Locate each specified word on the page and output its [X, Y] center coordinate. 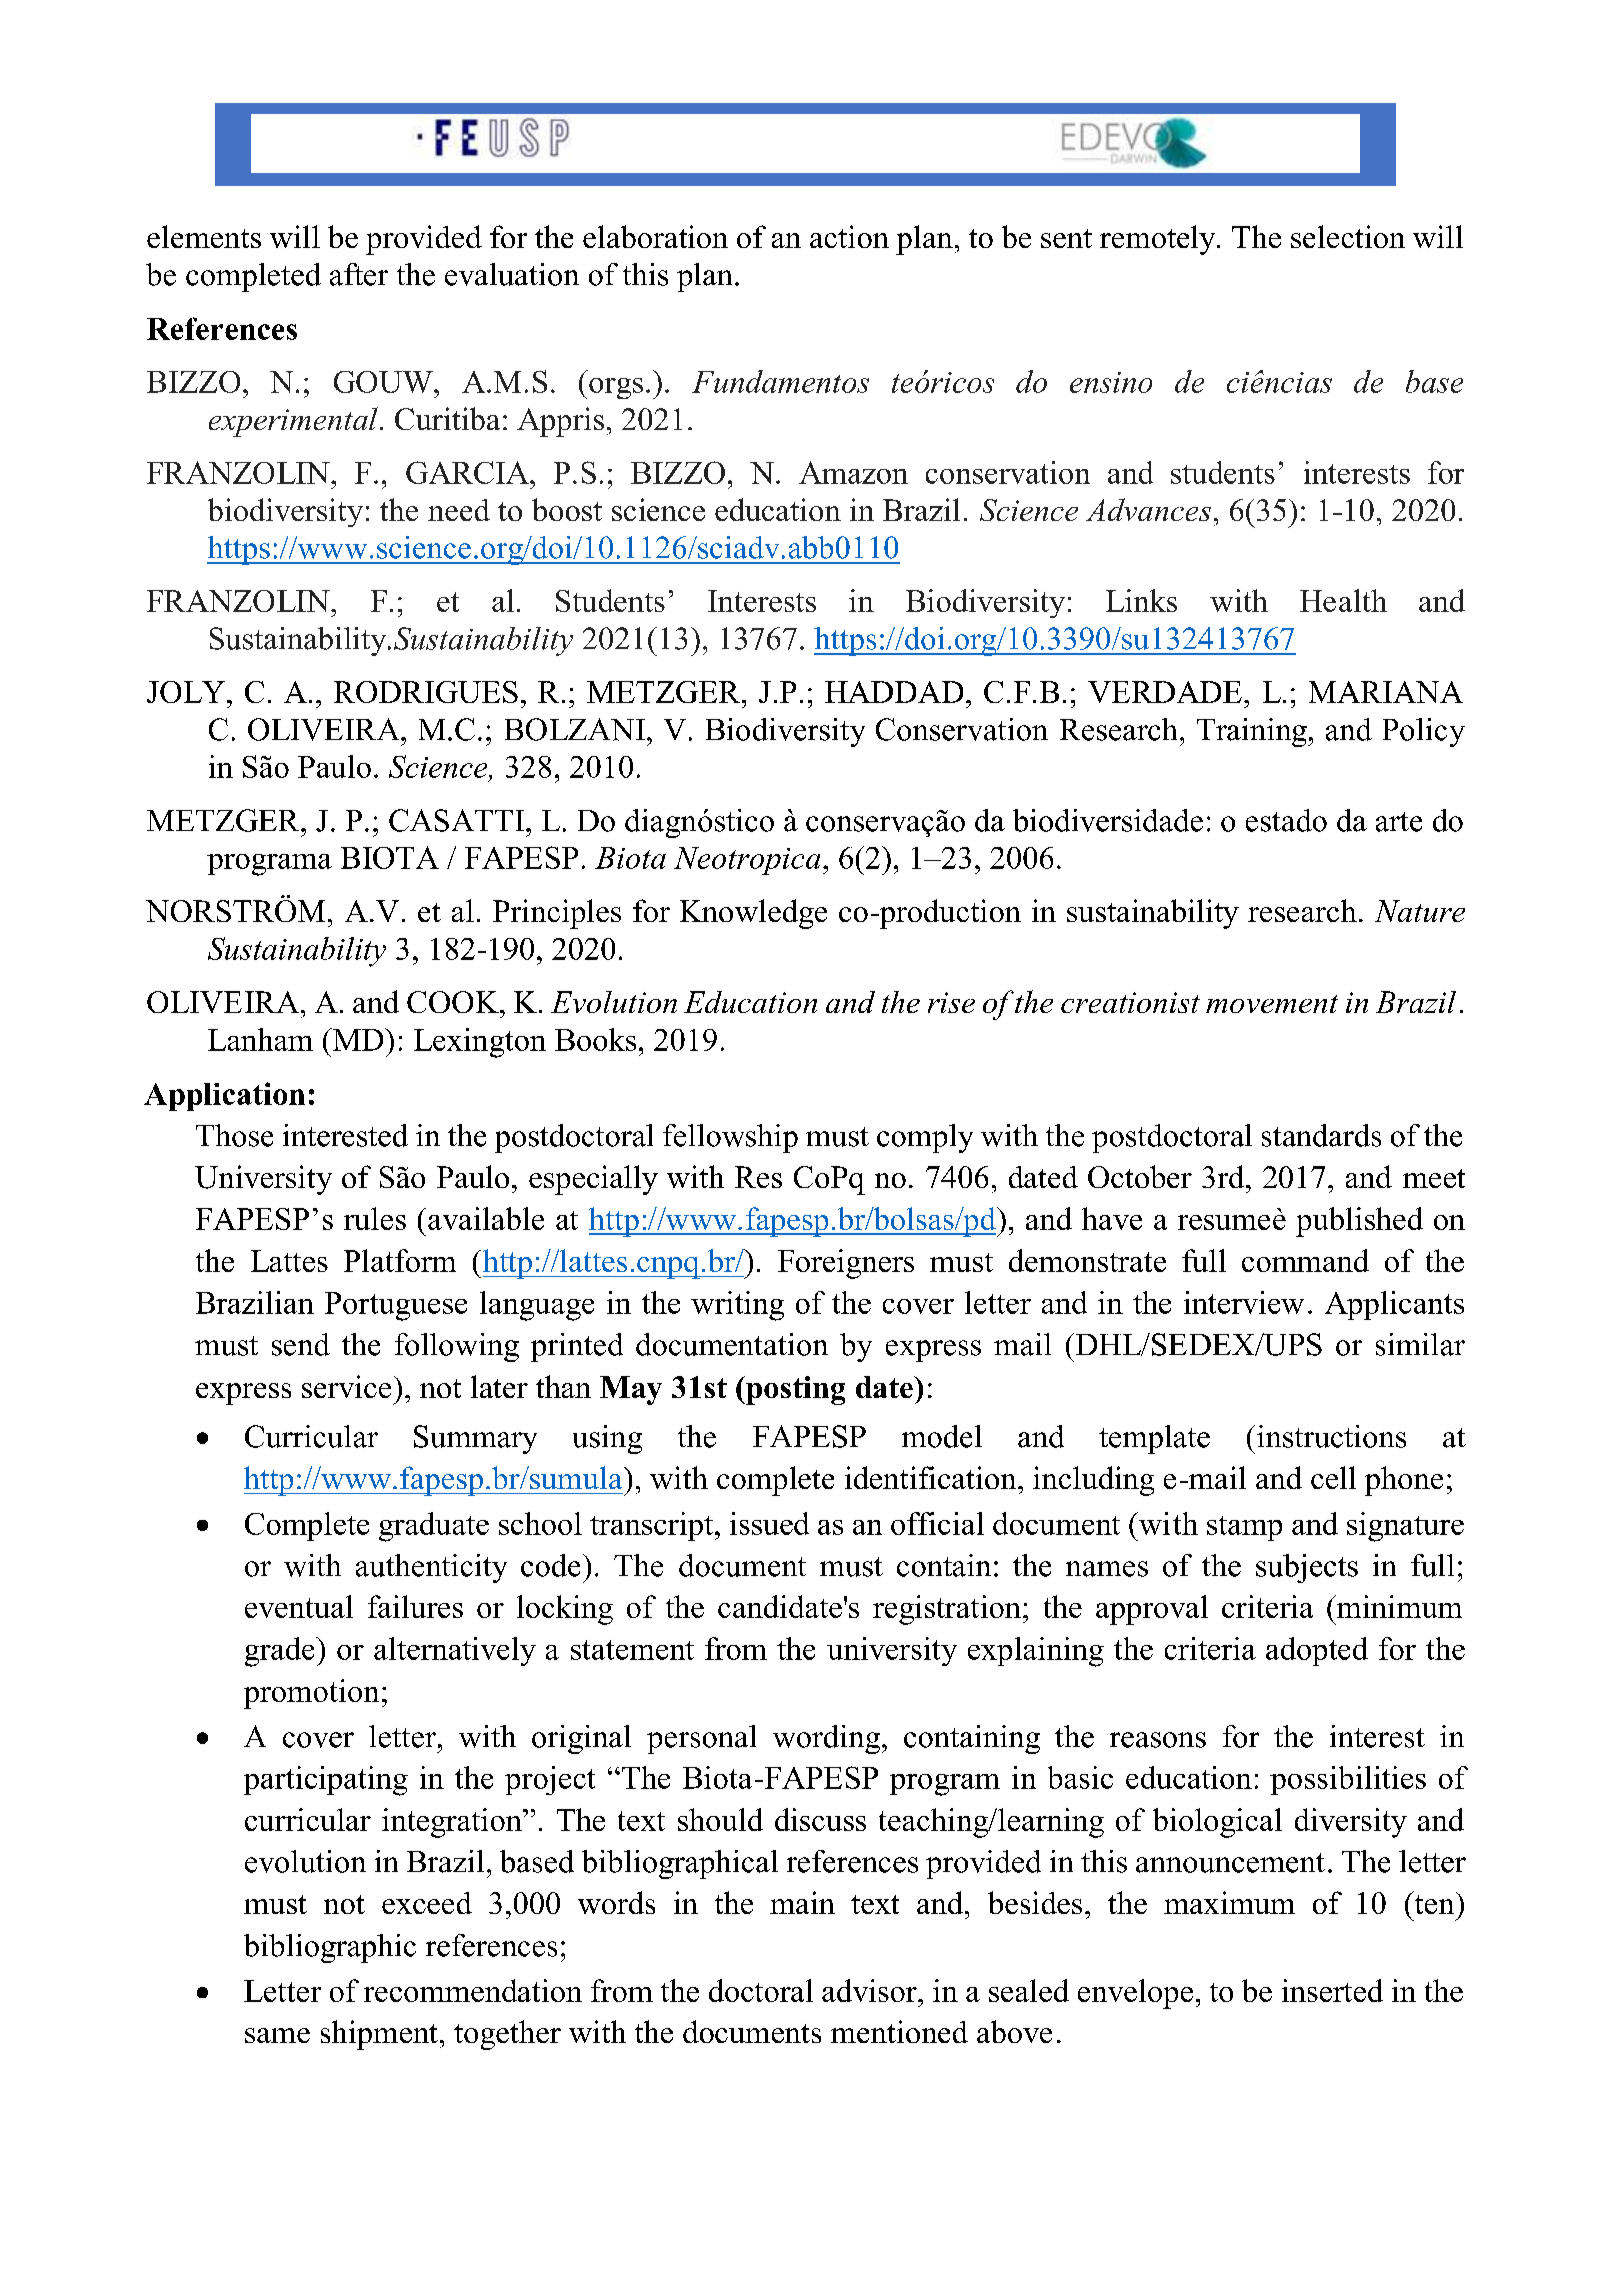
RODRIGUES [426, 692]
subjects [1307, 1568]
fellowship [730, 1138]
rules [375, 1218]
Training [1253, 732]
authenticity [431, 1568]
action [849, 236]
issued [769, 1523]
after [359, 274]
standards [1321, 1135]
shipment [379, 2035]
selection [1348, 236]
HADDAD [894, 692]
